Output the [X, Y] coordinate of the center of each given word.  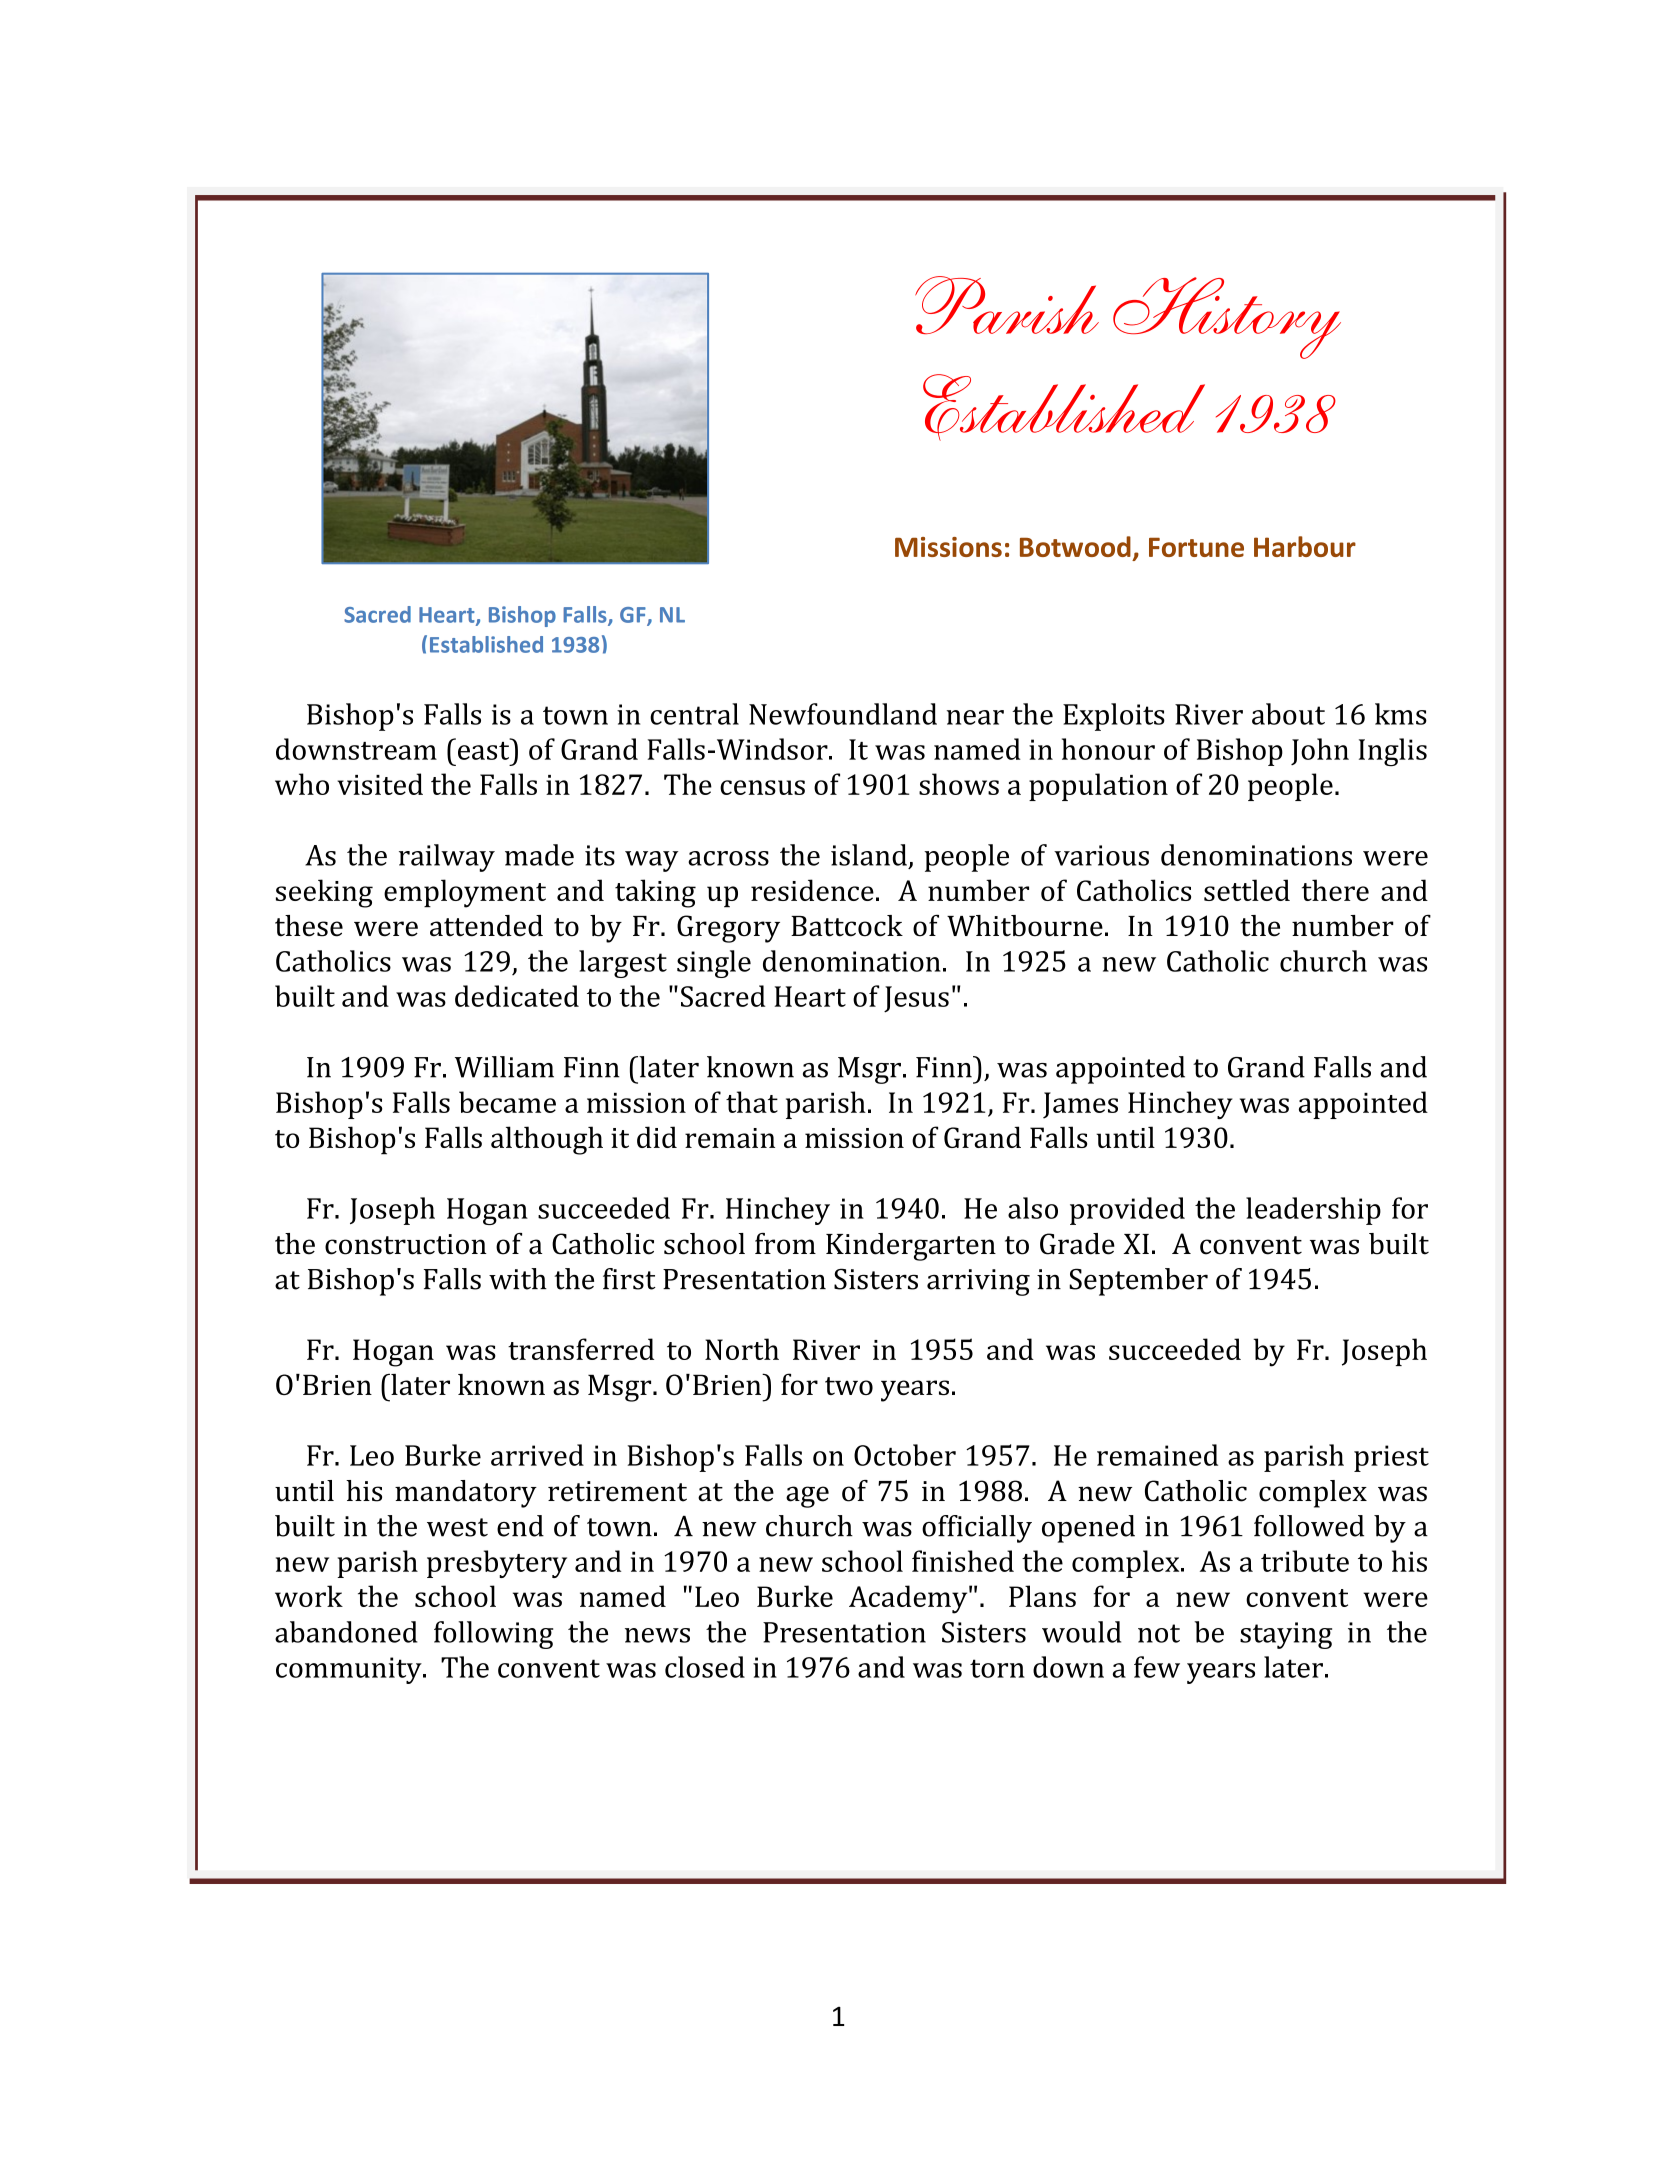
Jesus [916, 999]
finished [963, 1561]
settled [1247, 890]
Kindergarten [911, 1247]
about [1288, 714]
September [1138, 1282]
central [694, 714]
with [518, 1279]
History [1227, 318]
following [493, 1635]
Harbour [1305, 546]
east [485, 749]
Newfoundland [843, 714]
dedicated [517, 996]
